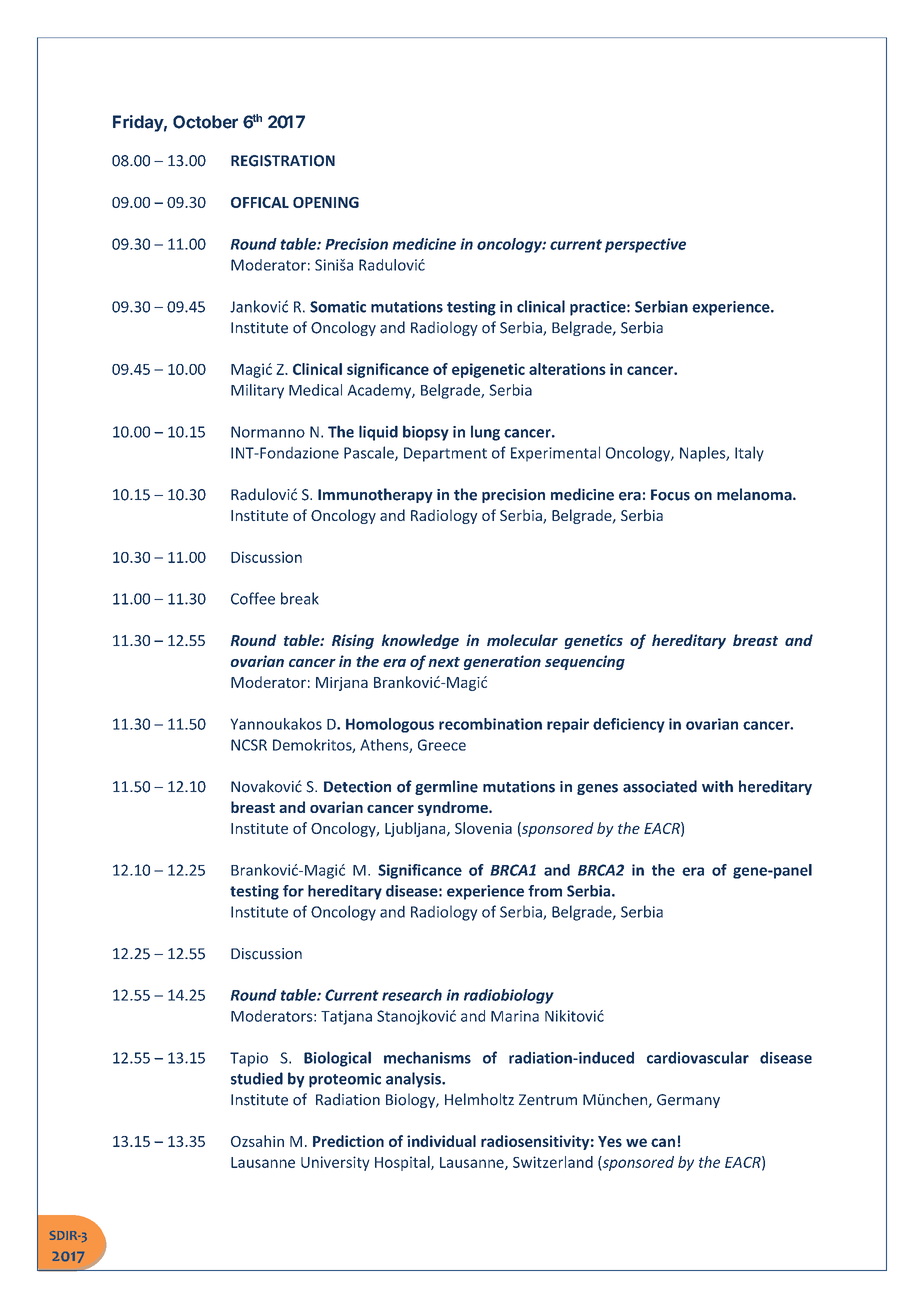  What do you see at coordinates (326, 202) in the screenshot?
I see `OPENING` at bounding box center [326, 202].
